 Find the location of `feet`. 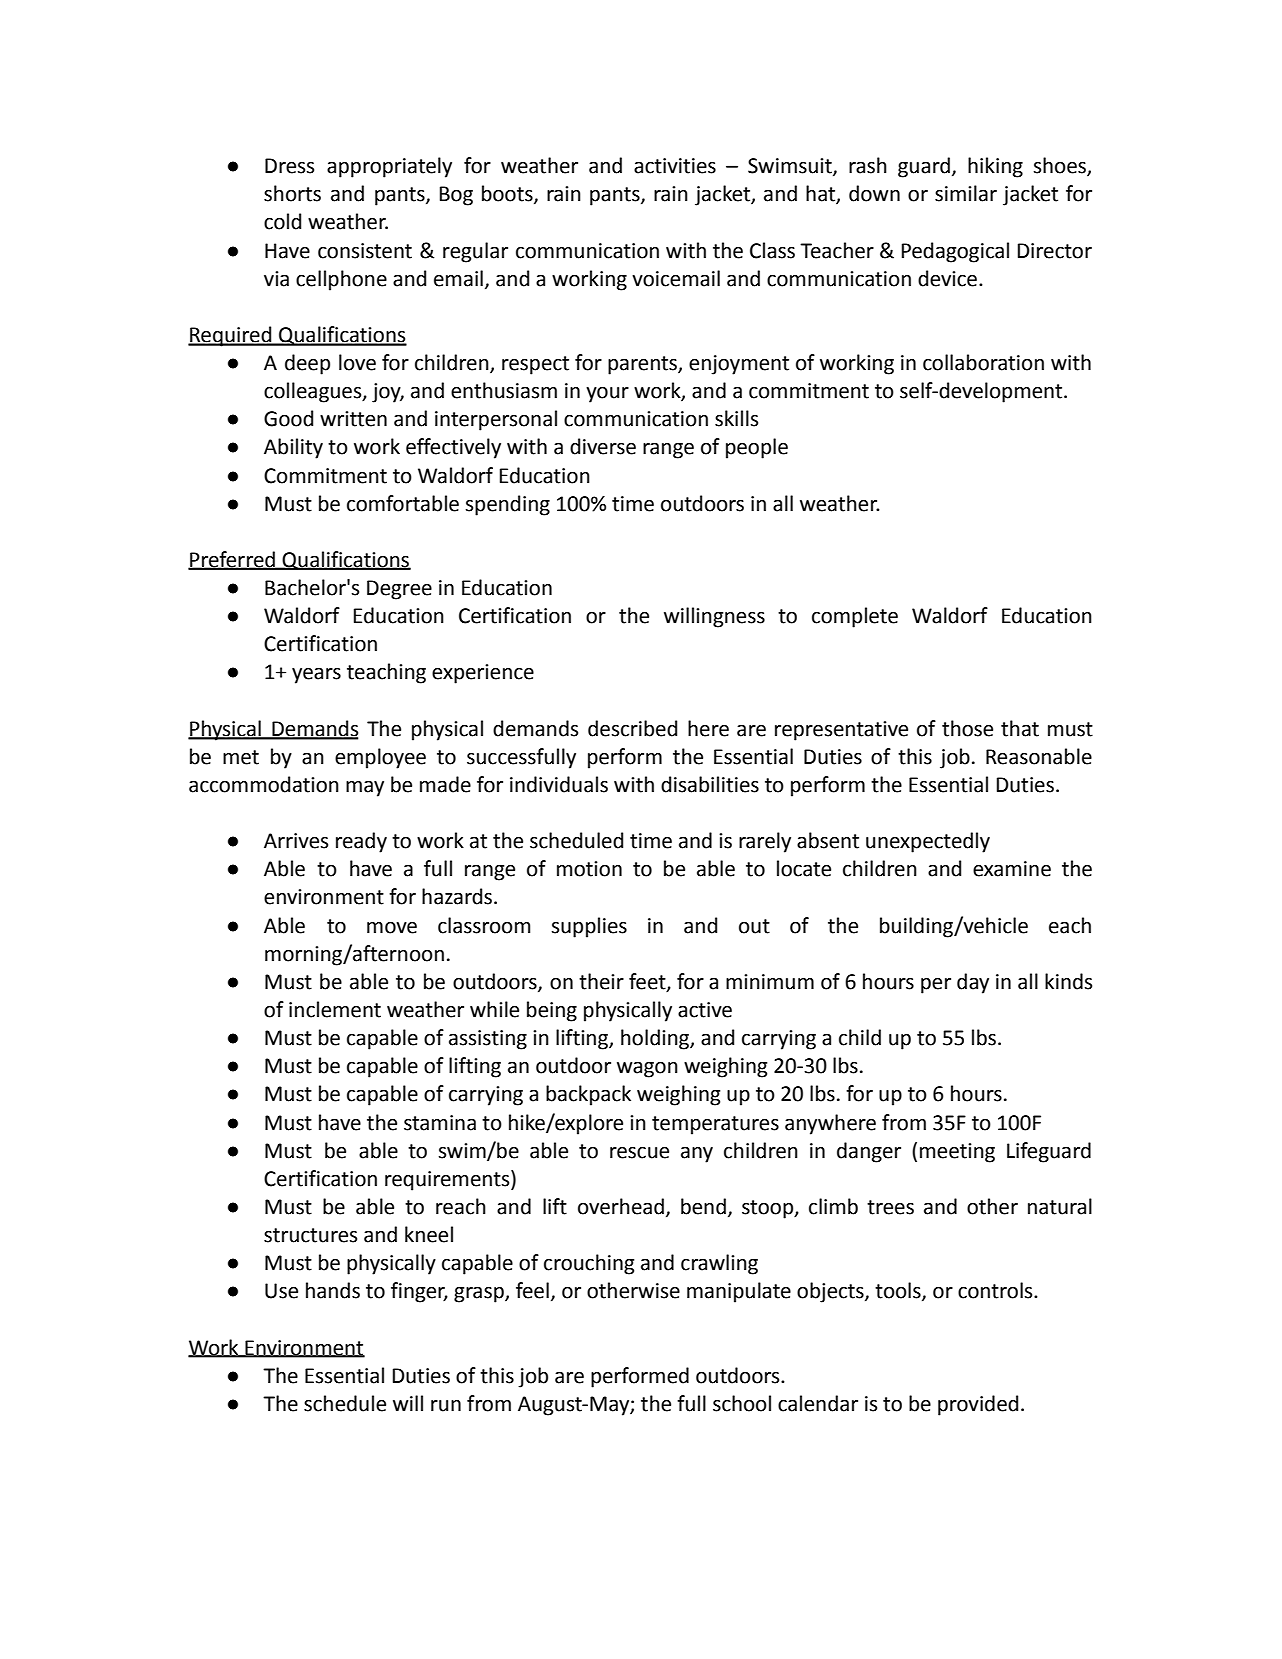

feet is located at coordinates (648, 982).
